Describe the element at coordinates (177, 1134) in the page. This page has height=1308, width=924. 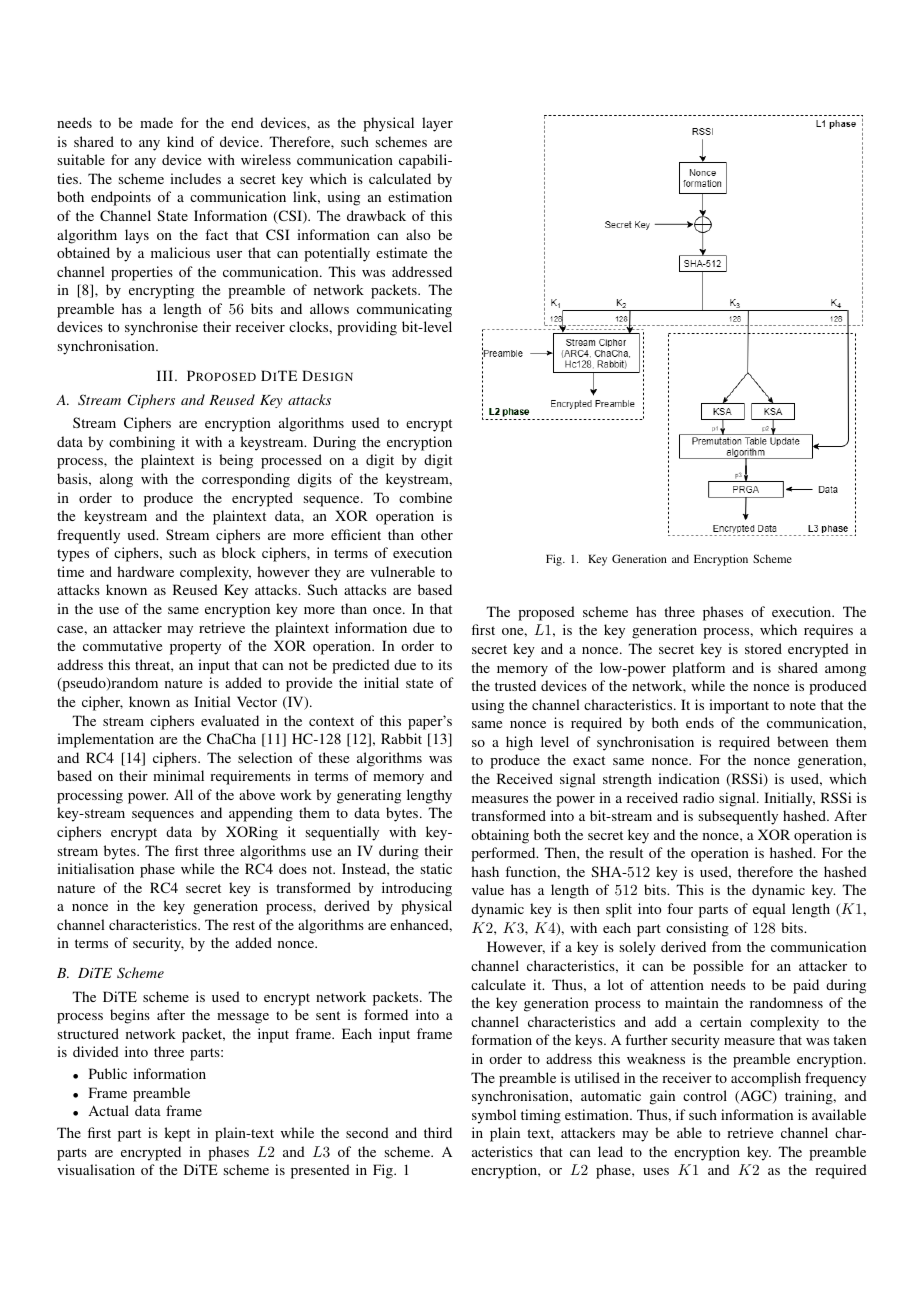
I see `kept` at that location.
